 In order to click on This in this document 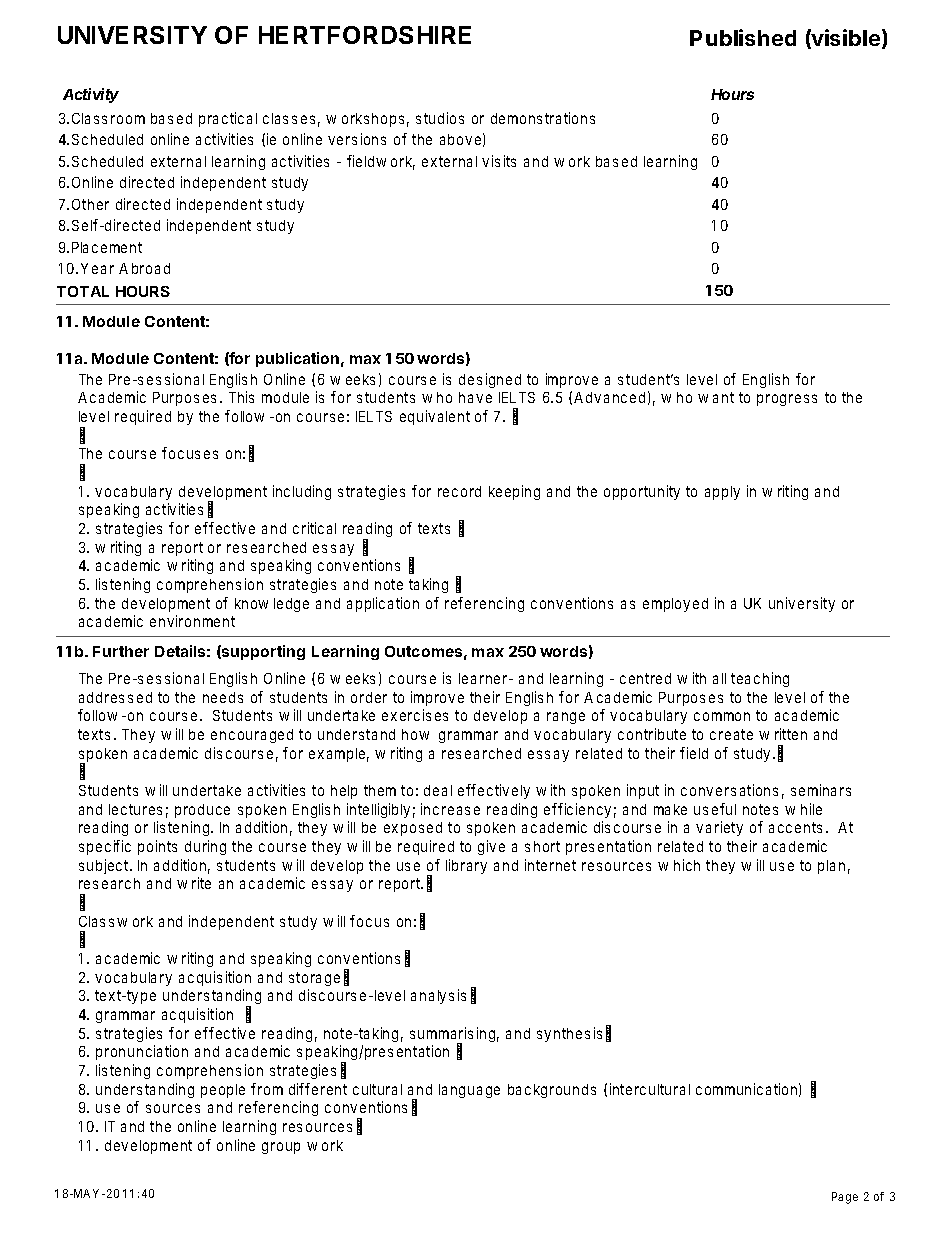, I will do `click(241, 397)`.
